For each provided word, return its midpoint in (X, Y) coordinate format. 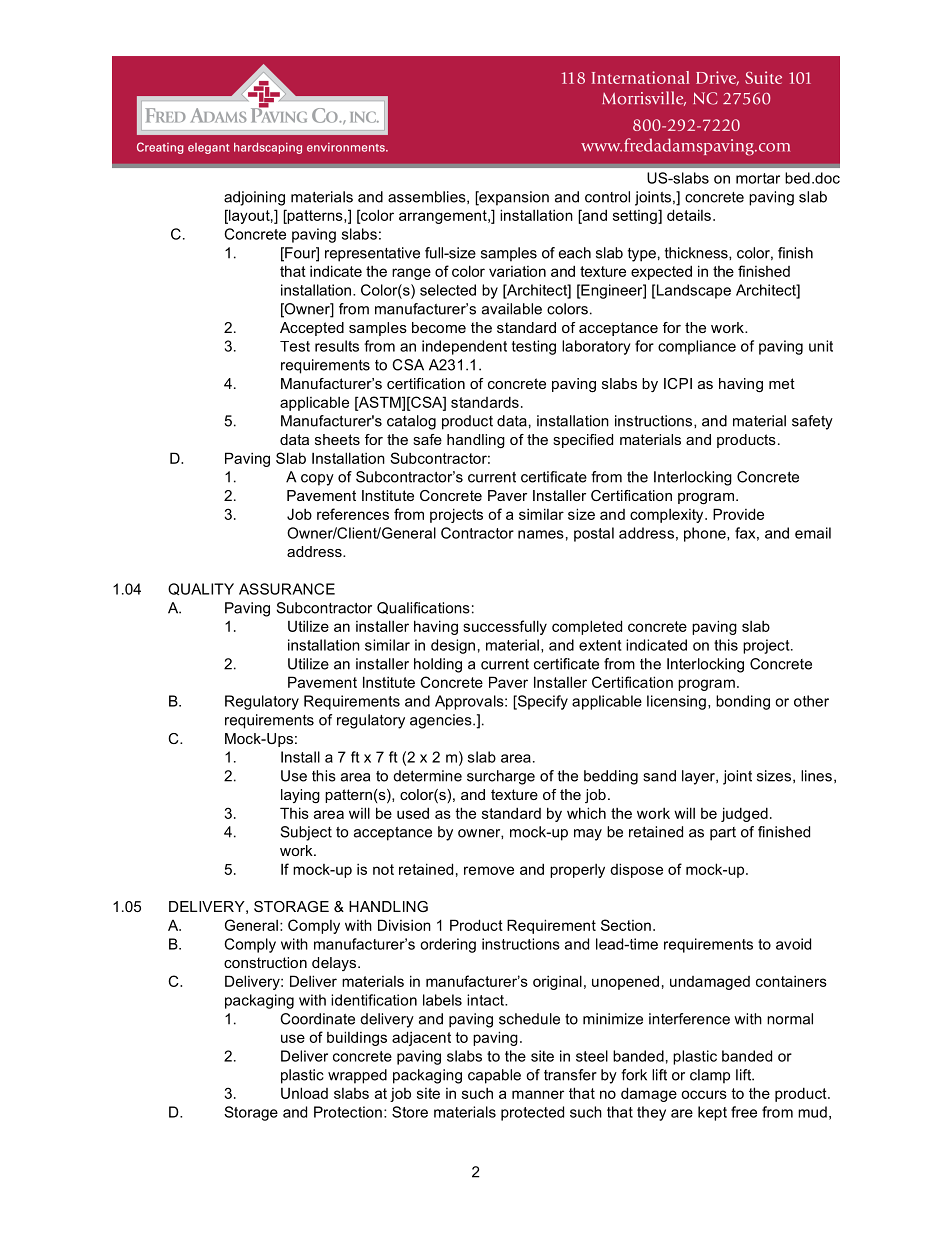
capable (494, 1076)
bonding (743, 702)
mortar (758, 178)
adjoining (254, 198)
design (453, 646)
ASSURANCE (287, 589)
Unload (304, 1093)
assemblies (428, 197)
